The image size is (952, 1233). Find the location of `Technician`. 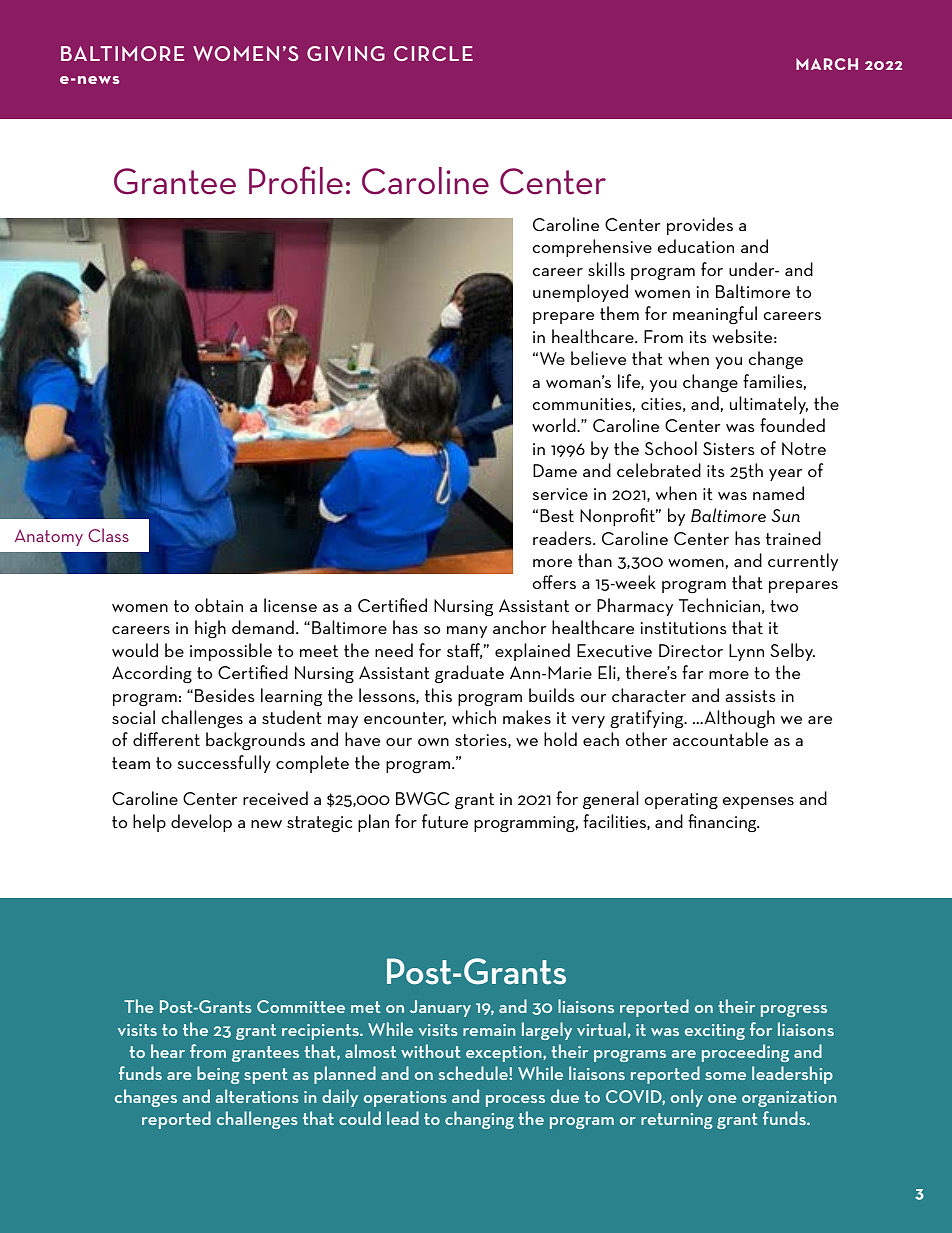

Technician is located at coordinates (719, 605).
